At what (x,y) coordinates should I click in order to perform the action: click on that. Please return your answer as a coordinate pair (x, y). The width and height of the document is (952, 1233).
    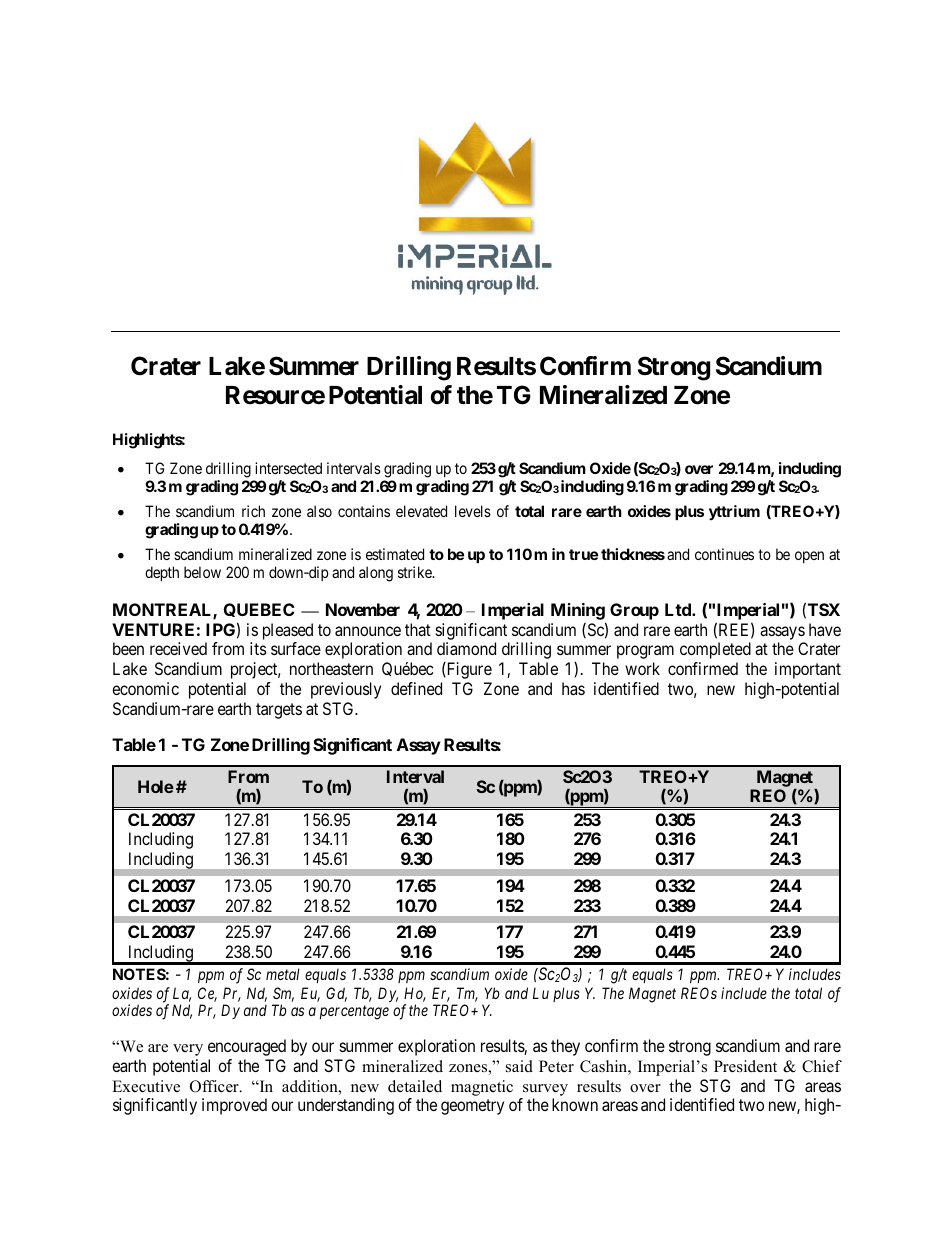
    Looking at the image, I should click on (418, 629).
